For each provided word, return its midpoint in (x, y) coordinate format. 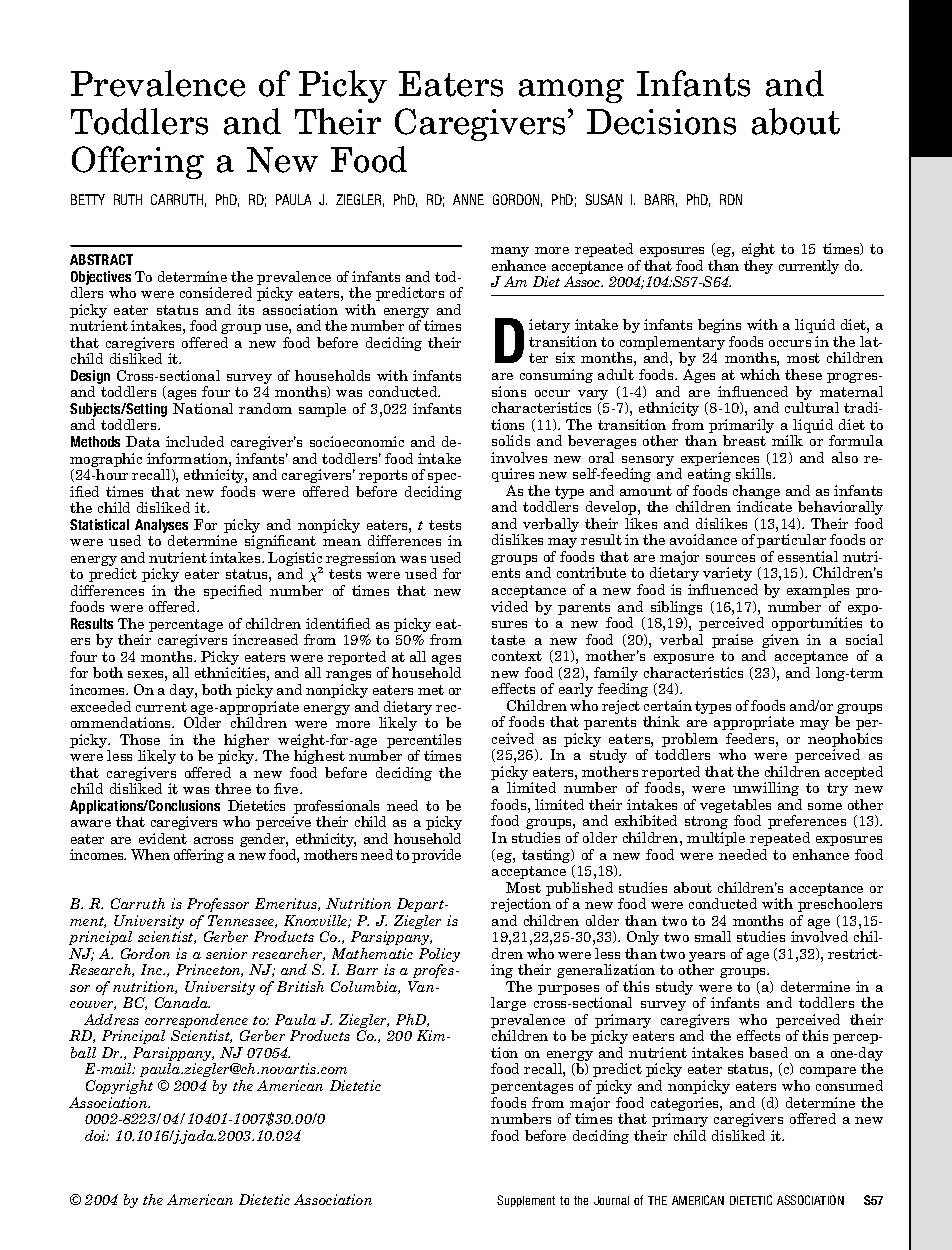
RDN (731, 199)
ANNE (468, 199)
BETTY (88, 199)
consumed (849, 1085)
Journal (611, 1200)
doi (97, 1135)
